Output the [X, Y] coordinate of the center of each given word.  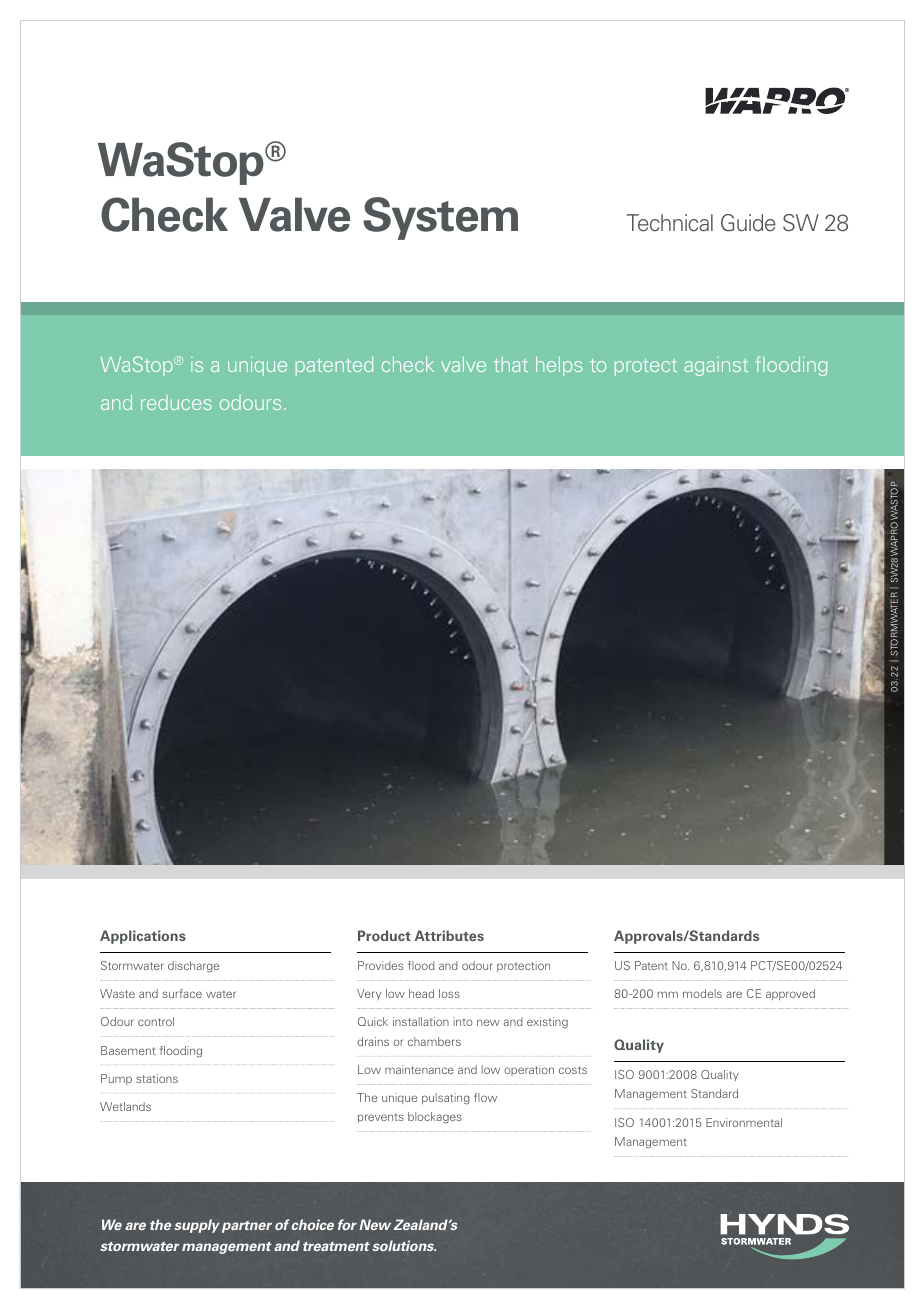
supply [197, 1226]
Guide [748, 223]
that [511, 364]
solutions [404, 1245]
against [716, 366]
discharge [193, 967]
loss [449, 993]
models [702, 993]
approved [790, 994]
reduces [176, 402]
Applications [143, 937]
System [440, 218]
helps [559, 366]
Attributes [449, 935]
